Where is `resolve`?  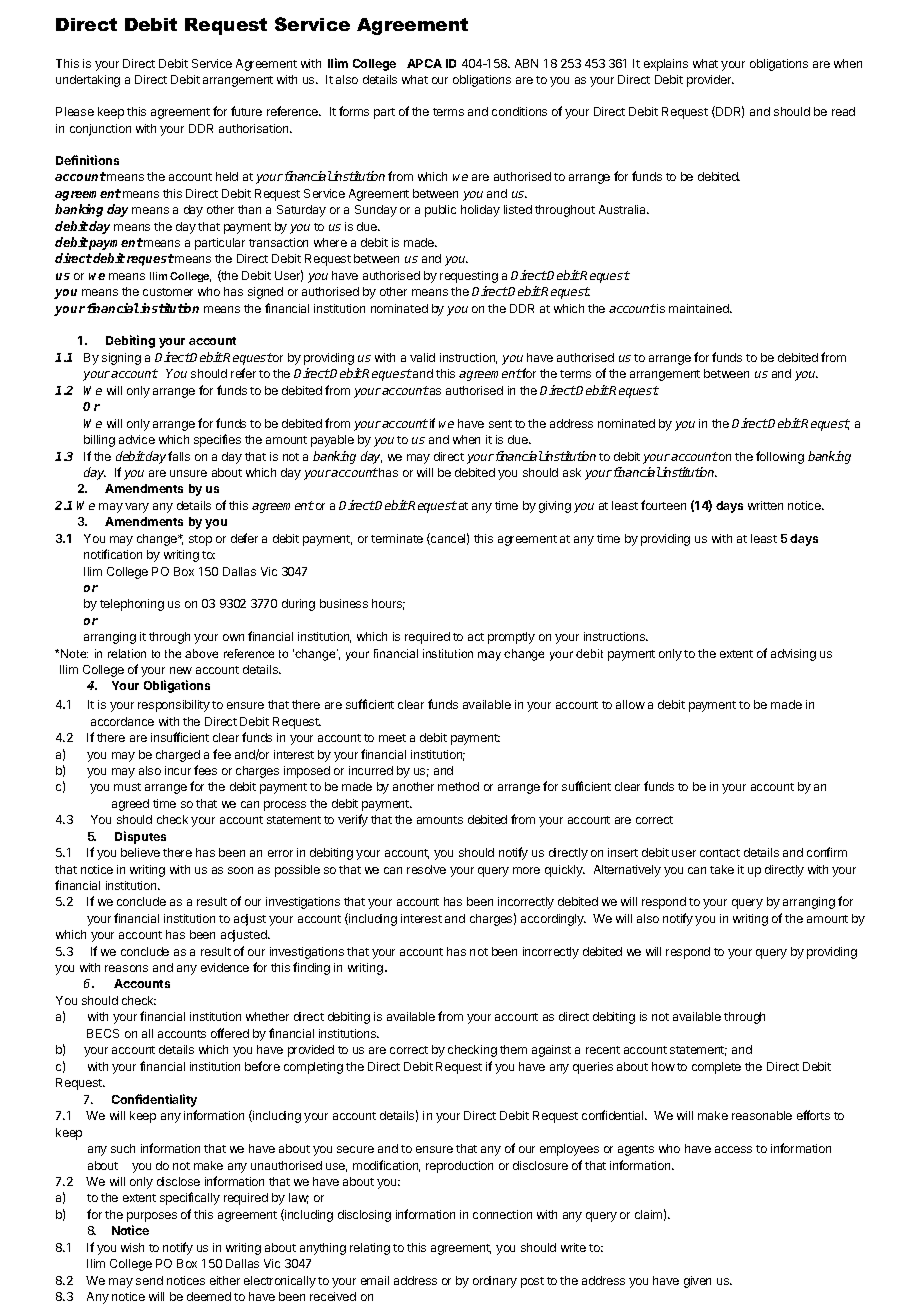 resolve is located at coordinates (426, 869).
